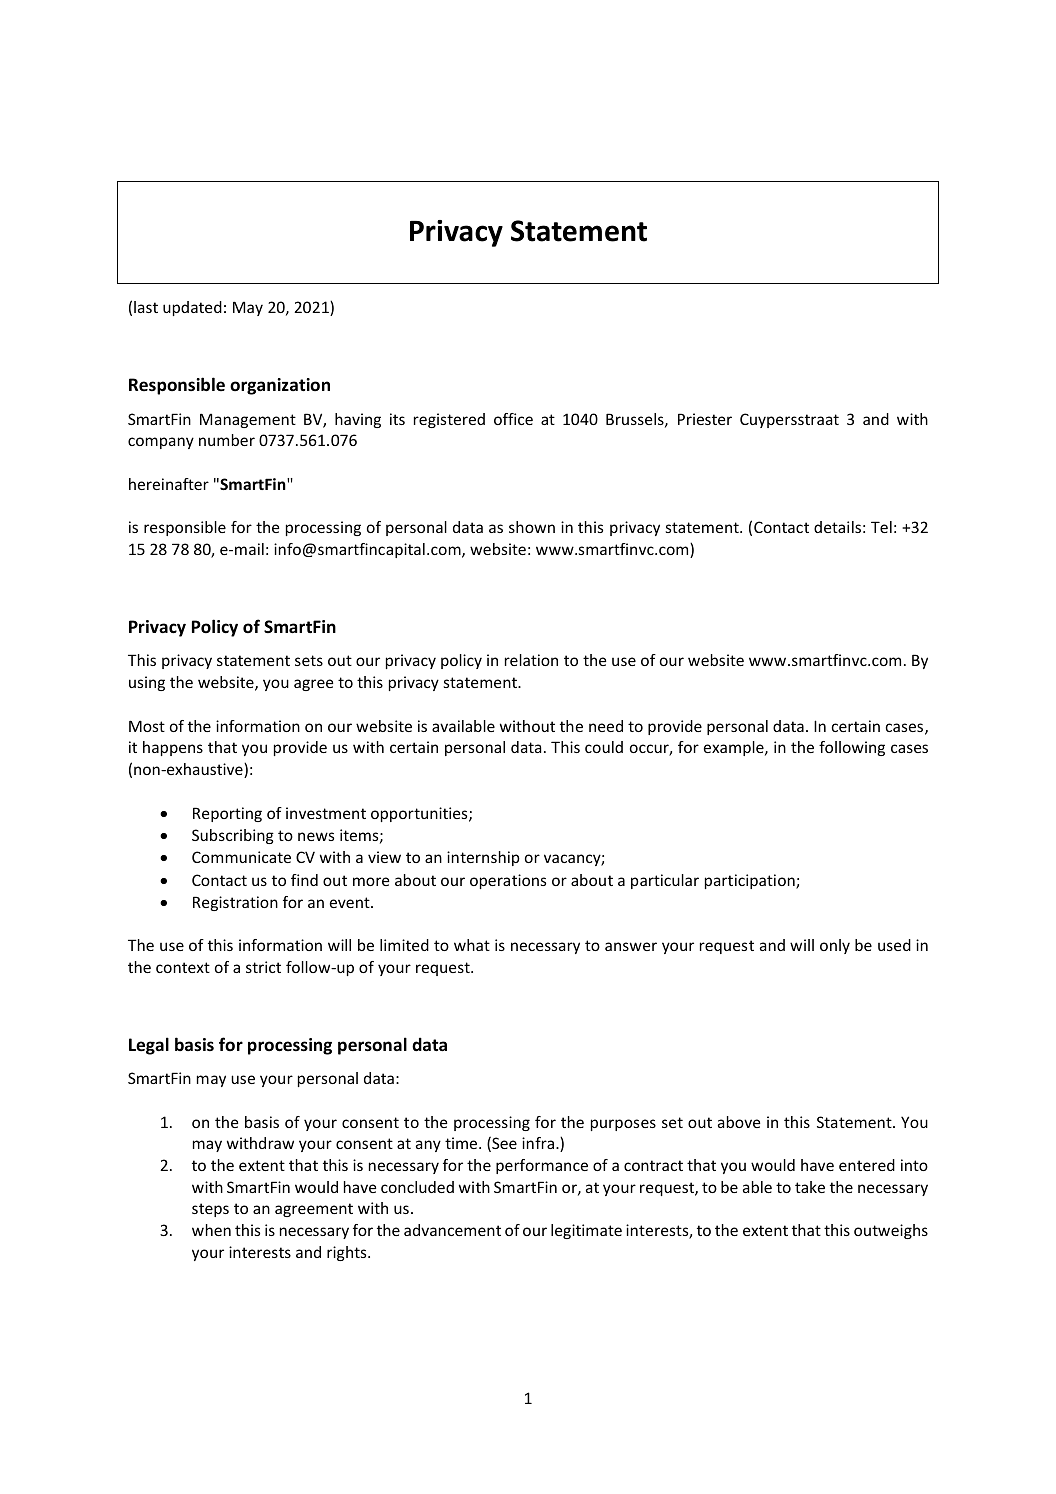 The height and width of the page is (1494, 1056). I want to click on participation, so click(751, 881).
